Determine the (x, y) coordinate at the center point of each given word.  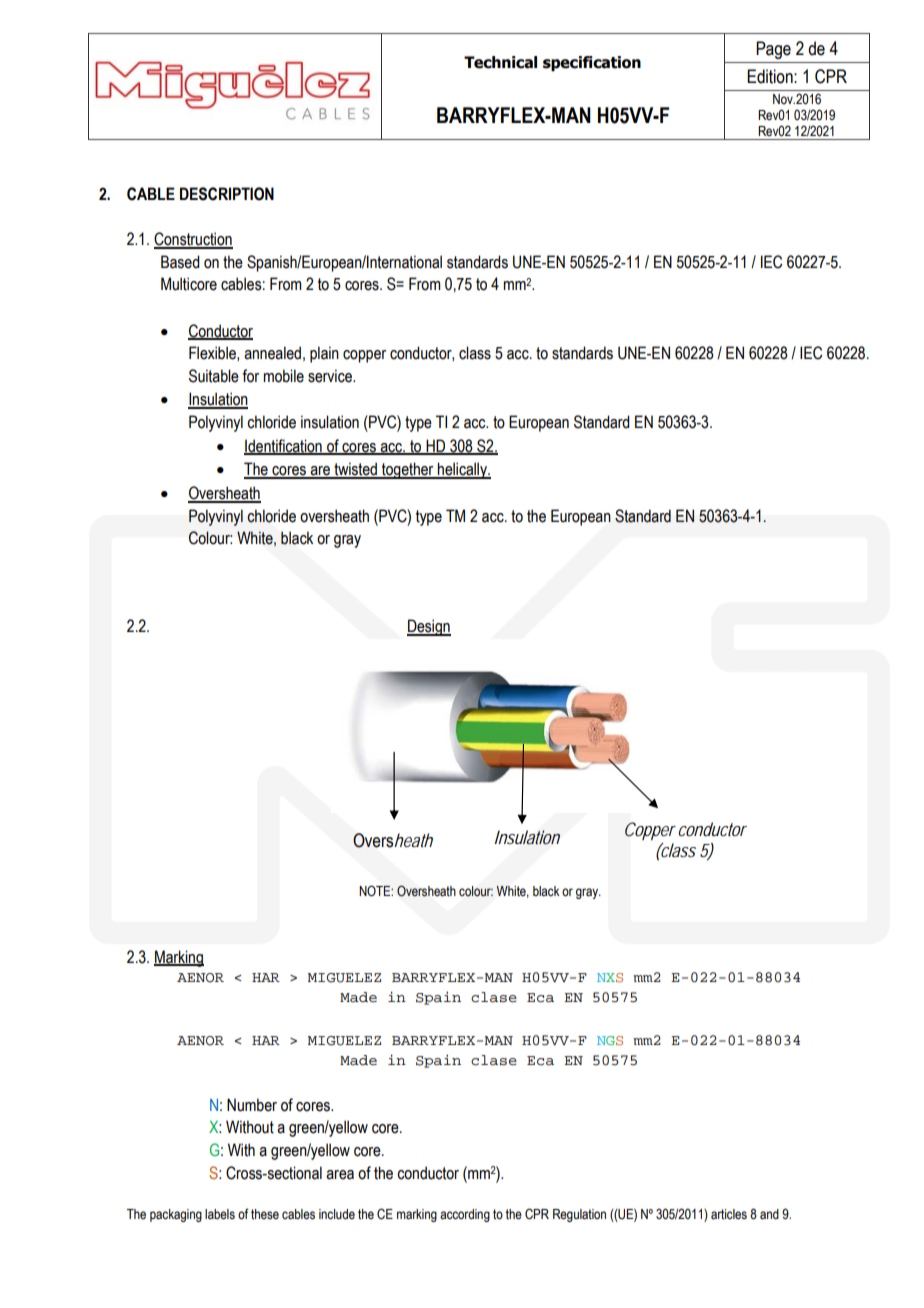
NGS (610, 1041)
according (465, 1215)
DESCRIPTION (227, 194)
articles (729, 1214)
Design (429, 627)
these (265, 1214)
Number (252, 1105)
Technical (500, 62)
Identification (284, 446)
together (408, 470)
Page (773, 50)
